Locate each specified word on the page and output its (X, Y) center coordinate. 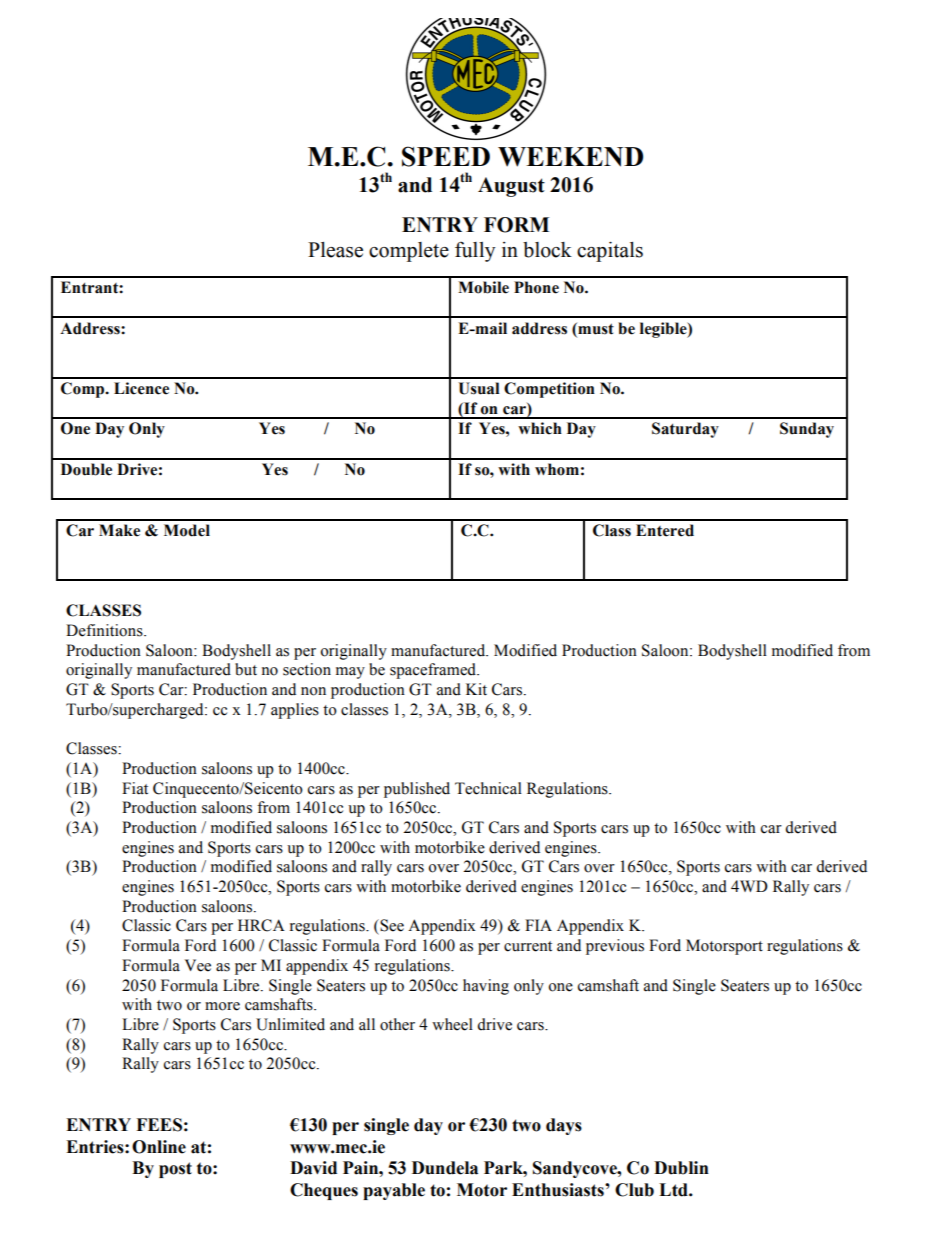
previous (615, 947)
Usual (479, 388)
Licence (141, 388)
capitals (610, 252)
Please (335, 250)
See (391, 925)
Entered (665, 530)
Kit (476, 689)
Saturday (685, 430)
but (246, 669)
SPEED (446, 156)
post (175, 1170)
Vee (198, 965)
